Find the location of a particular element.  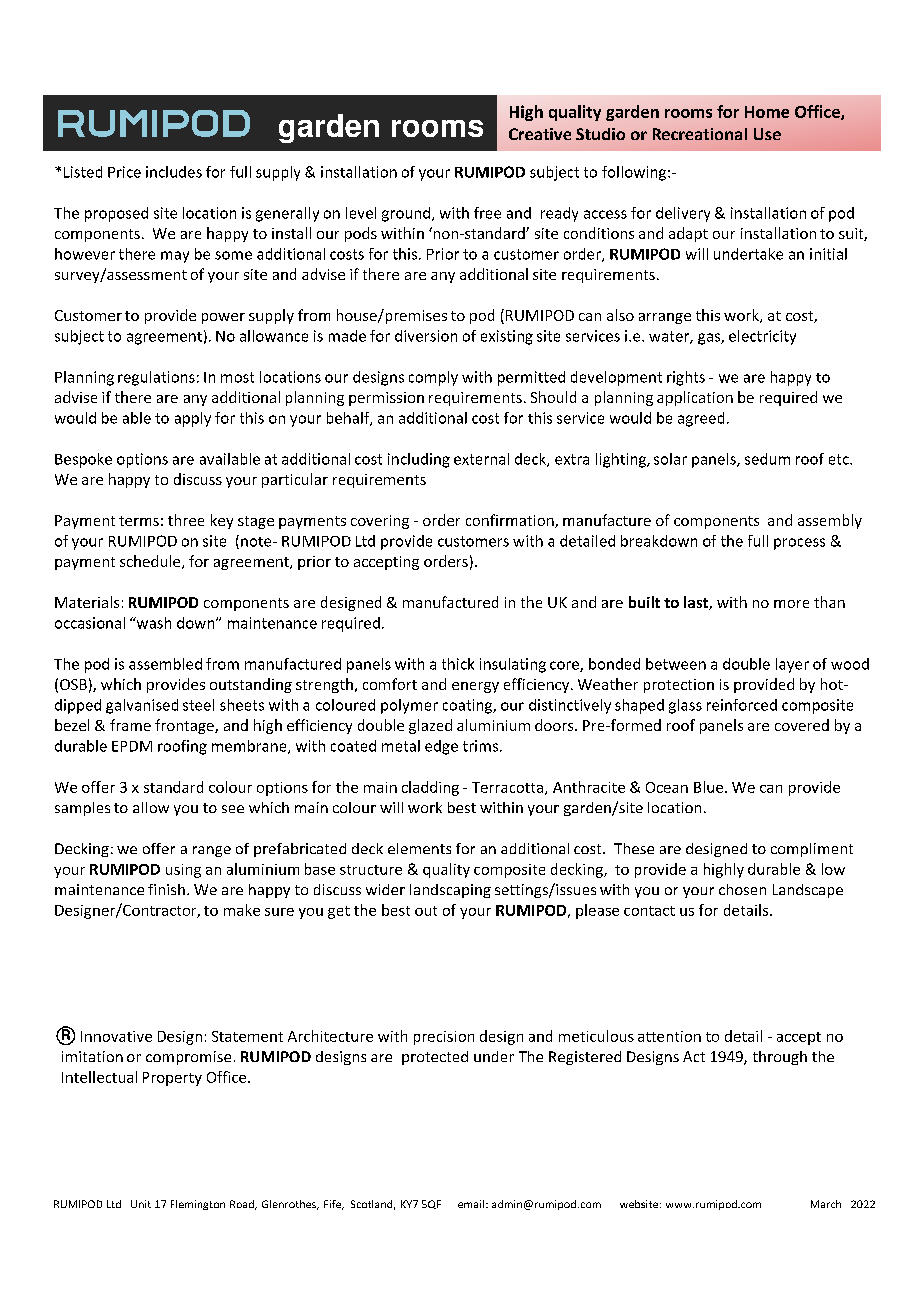

using is located at coordinates (183, 871).
